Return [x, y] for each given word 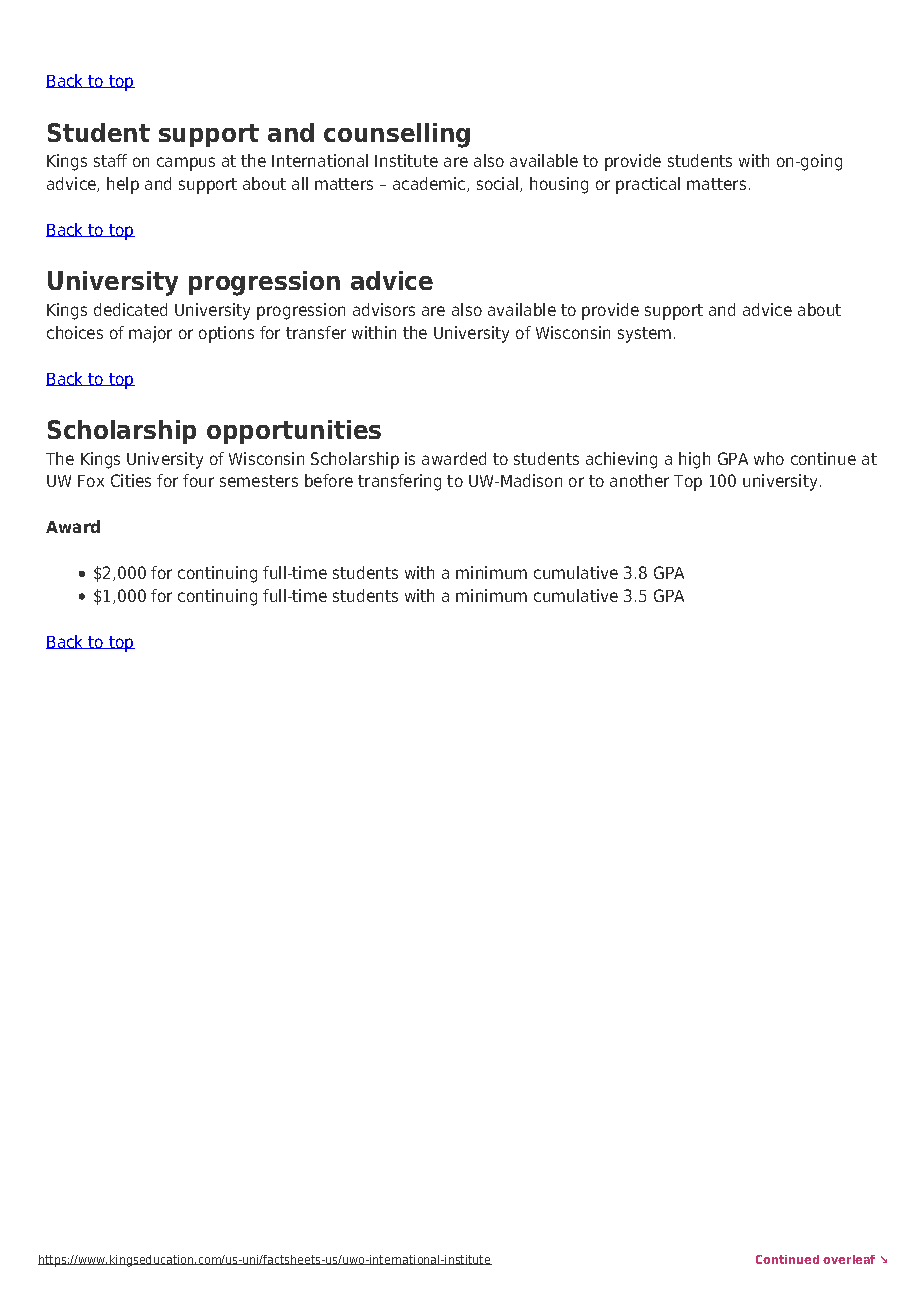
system [644, 335]
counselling [397, 135]
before [329, 480]
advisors [384, 309]
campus [186, 164]
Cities [131, 480]
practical [648, 185]
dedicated [130, 309]
